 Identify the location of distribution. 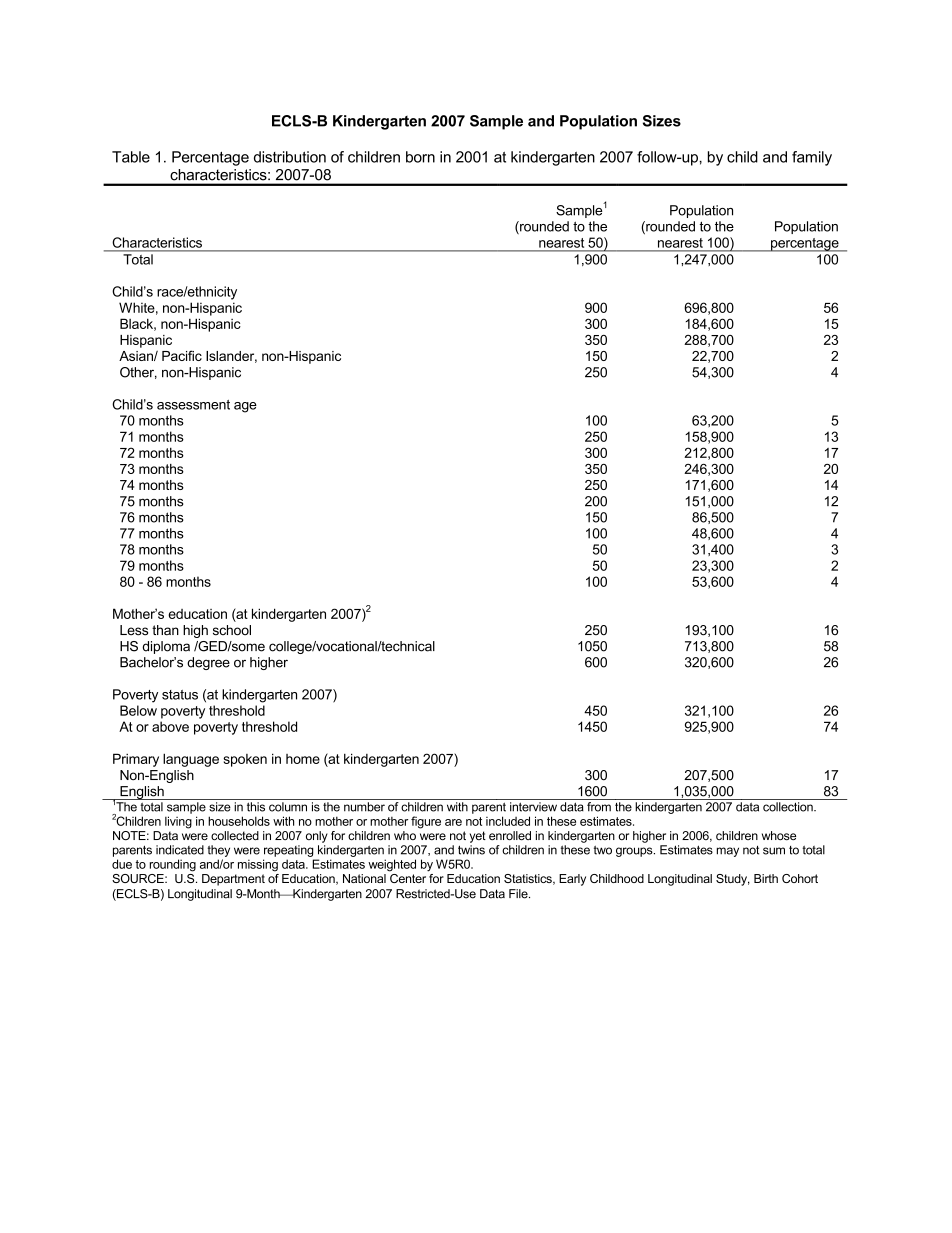
(290, 157).
